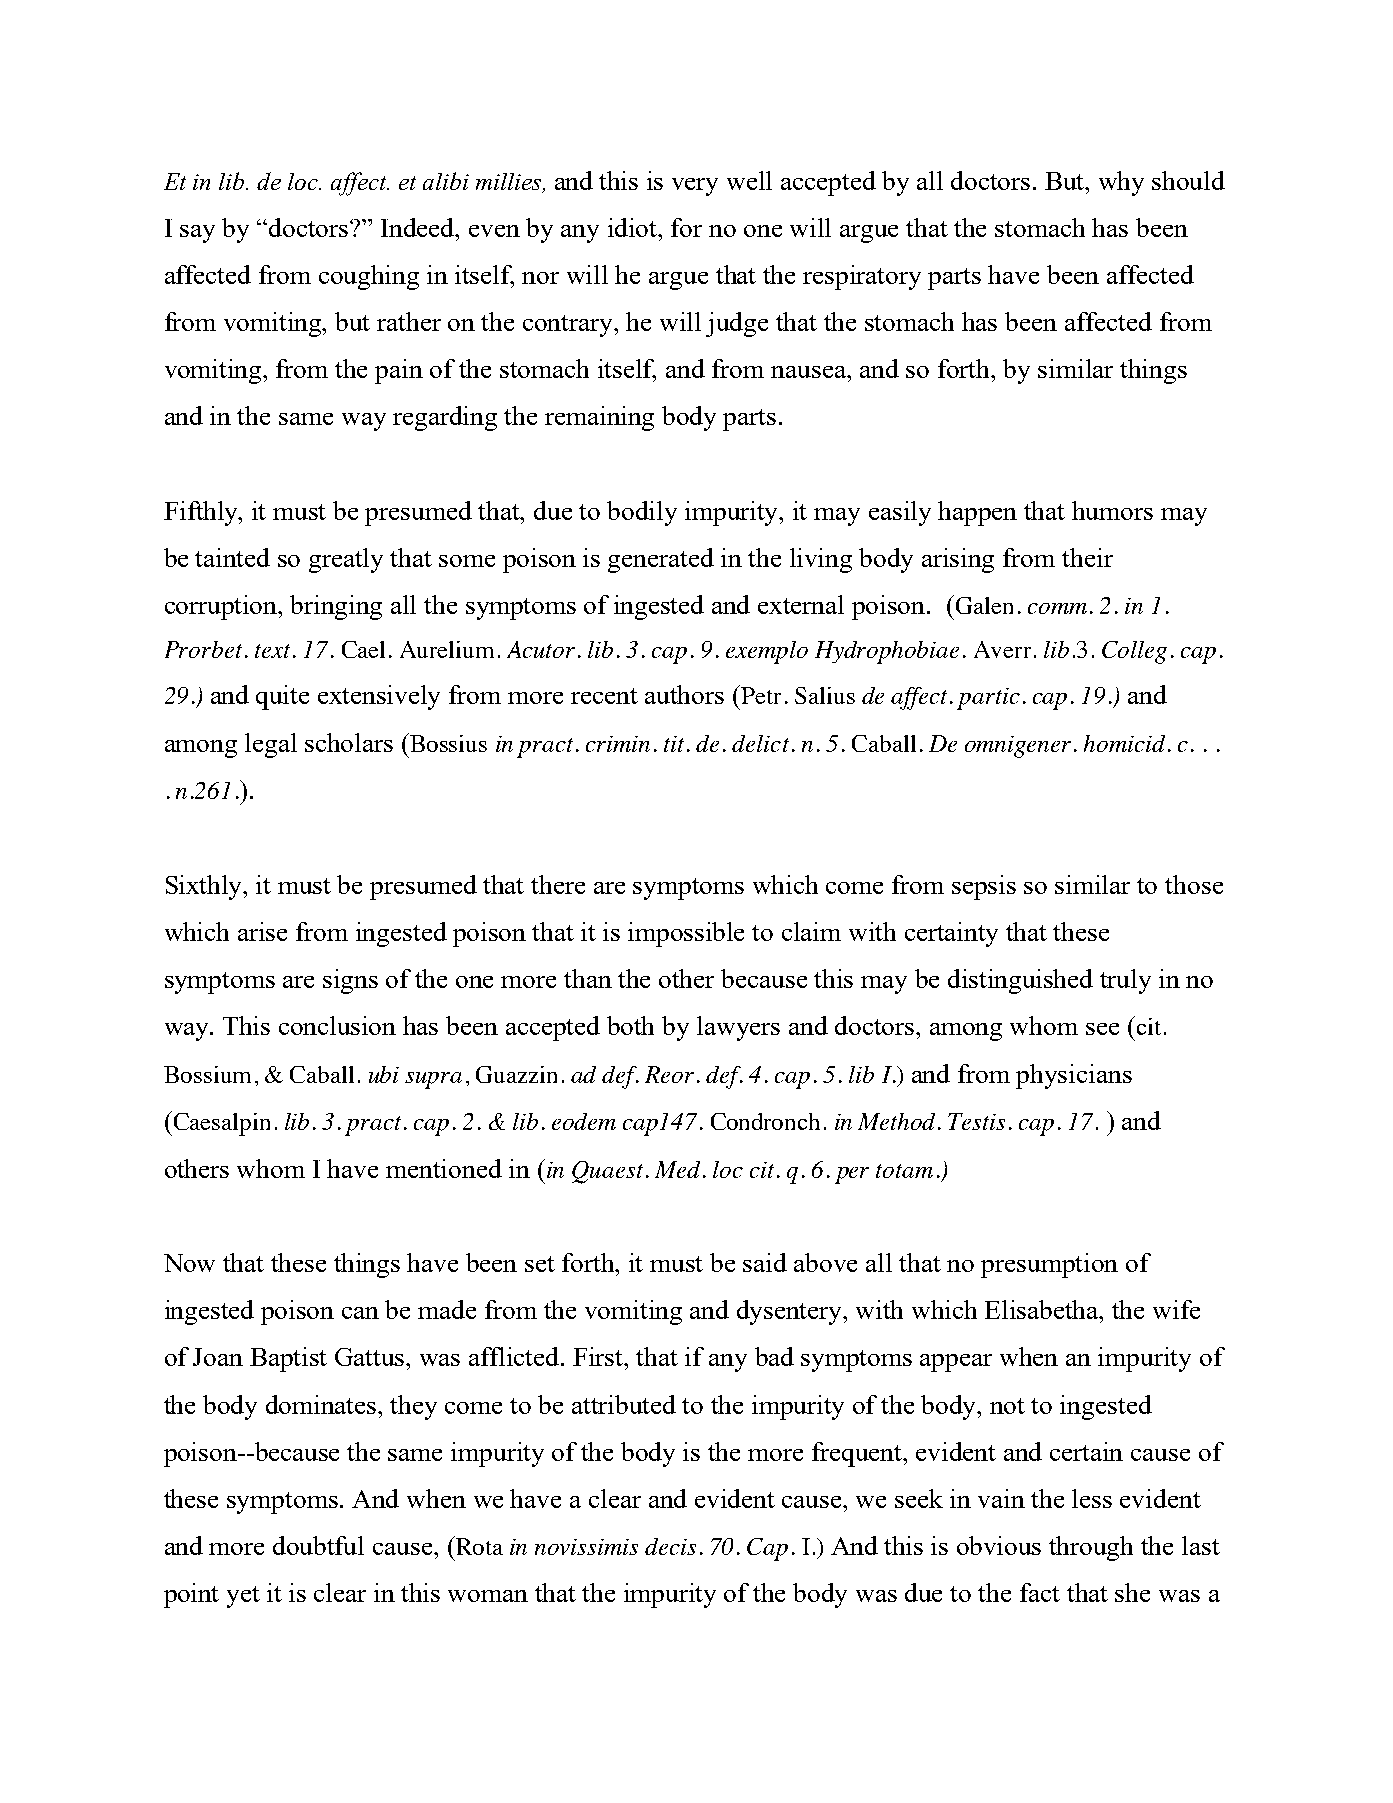 Image resolution: width=1393 pixels, height=1803 pixels. What do you see at coordinates (1057, 608) in the page?
I see `comm` at bounding box center [1057, 608].
